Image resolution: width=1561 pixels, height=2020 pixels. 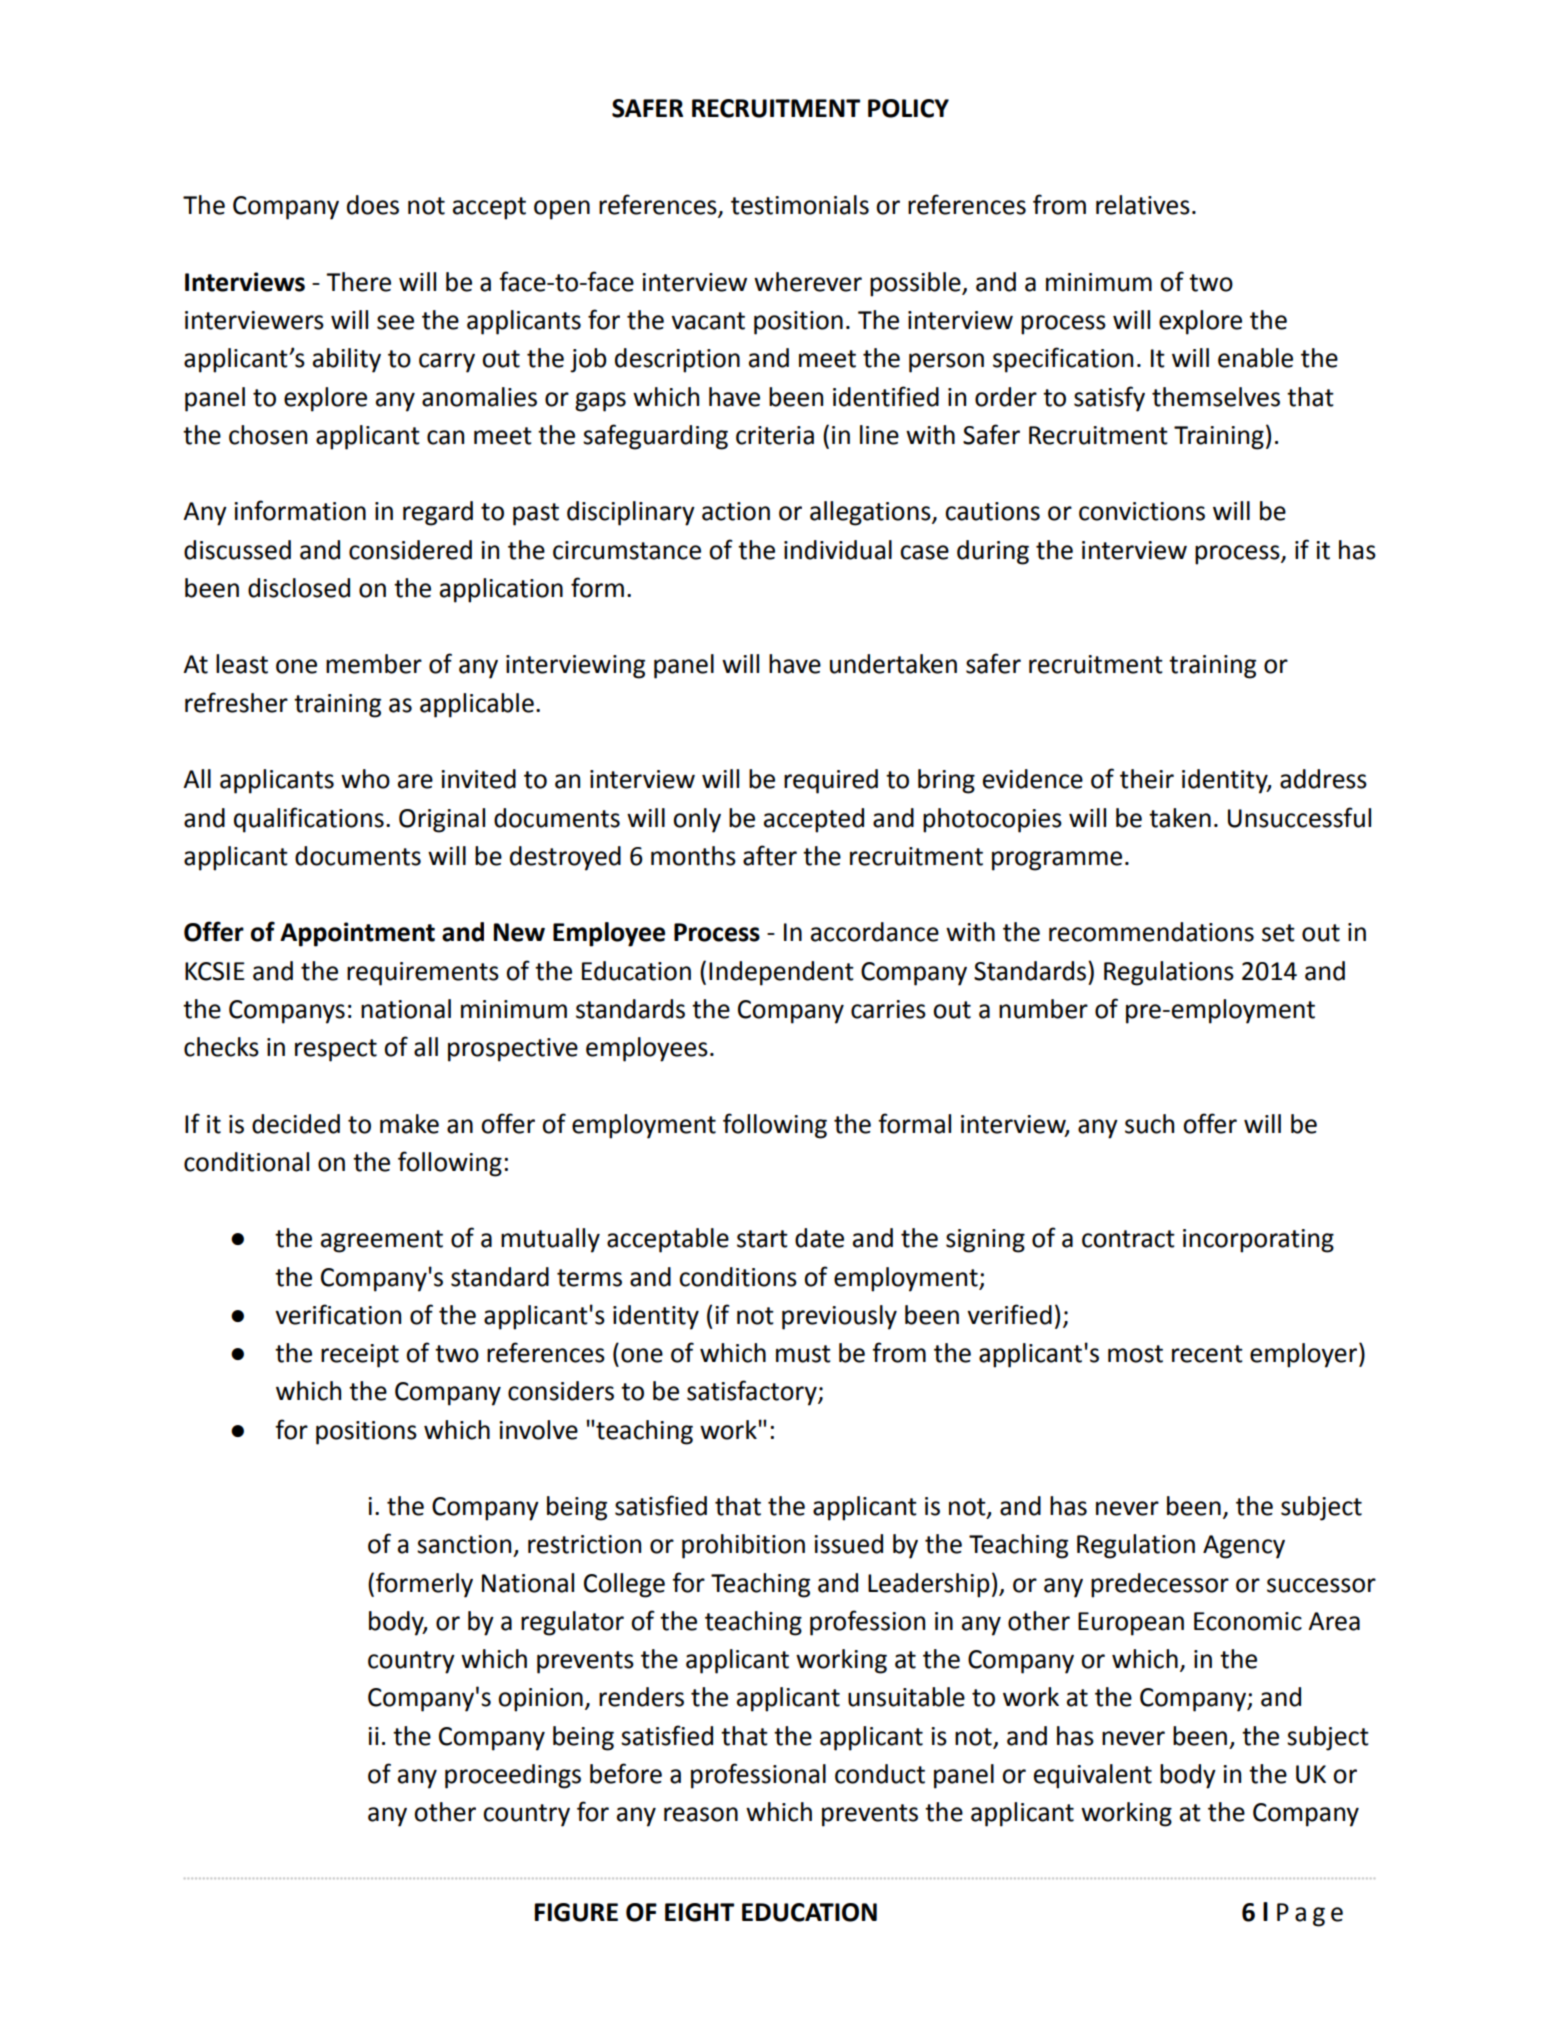 I want to click on reason, so click(x=701, y=1814).
